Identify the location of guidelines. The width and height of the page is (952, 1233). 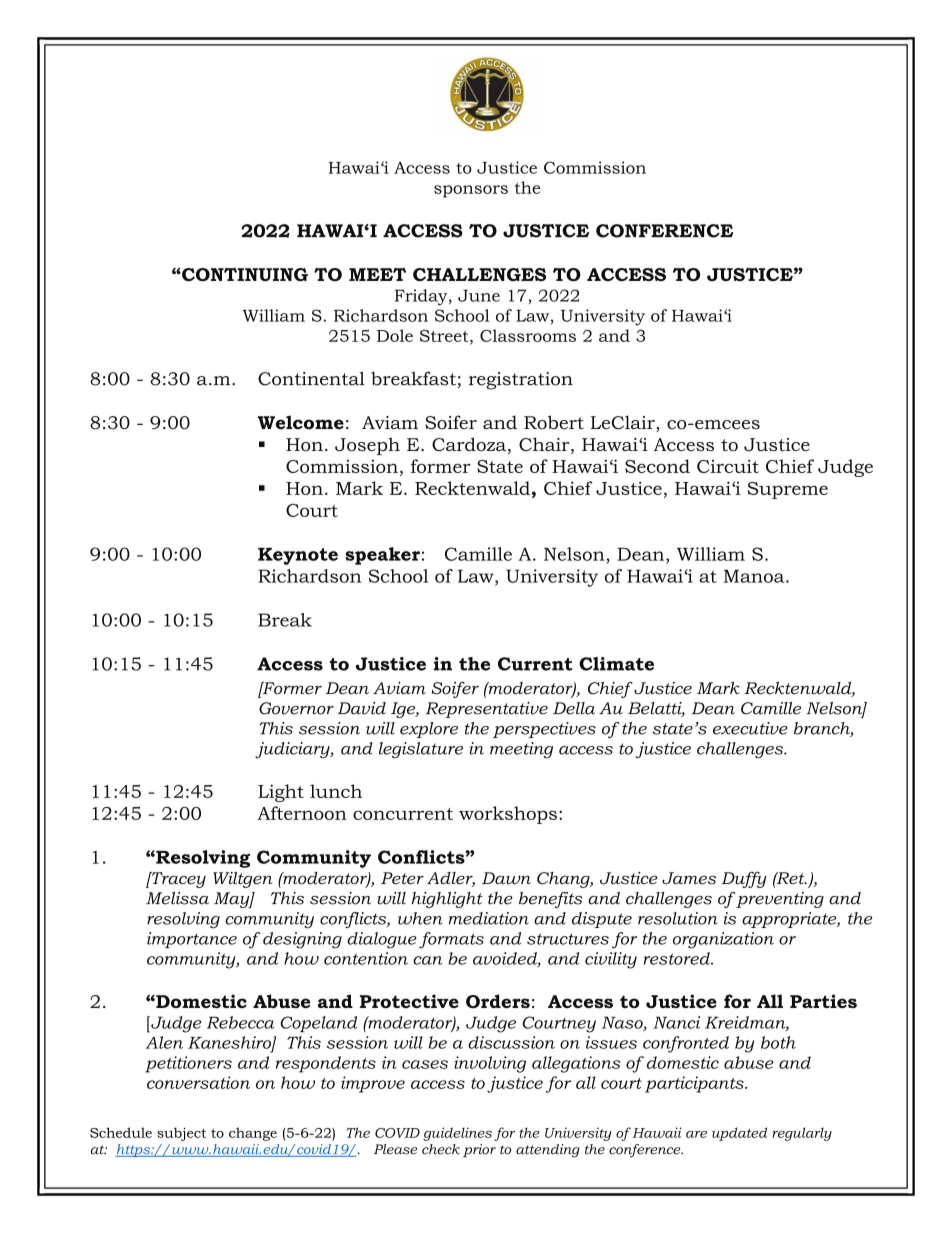
(457, 1134).
